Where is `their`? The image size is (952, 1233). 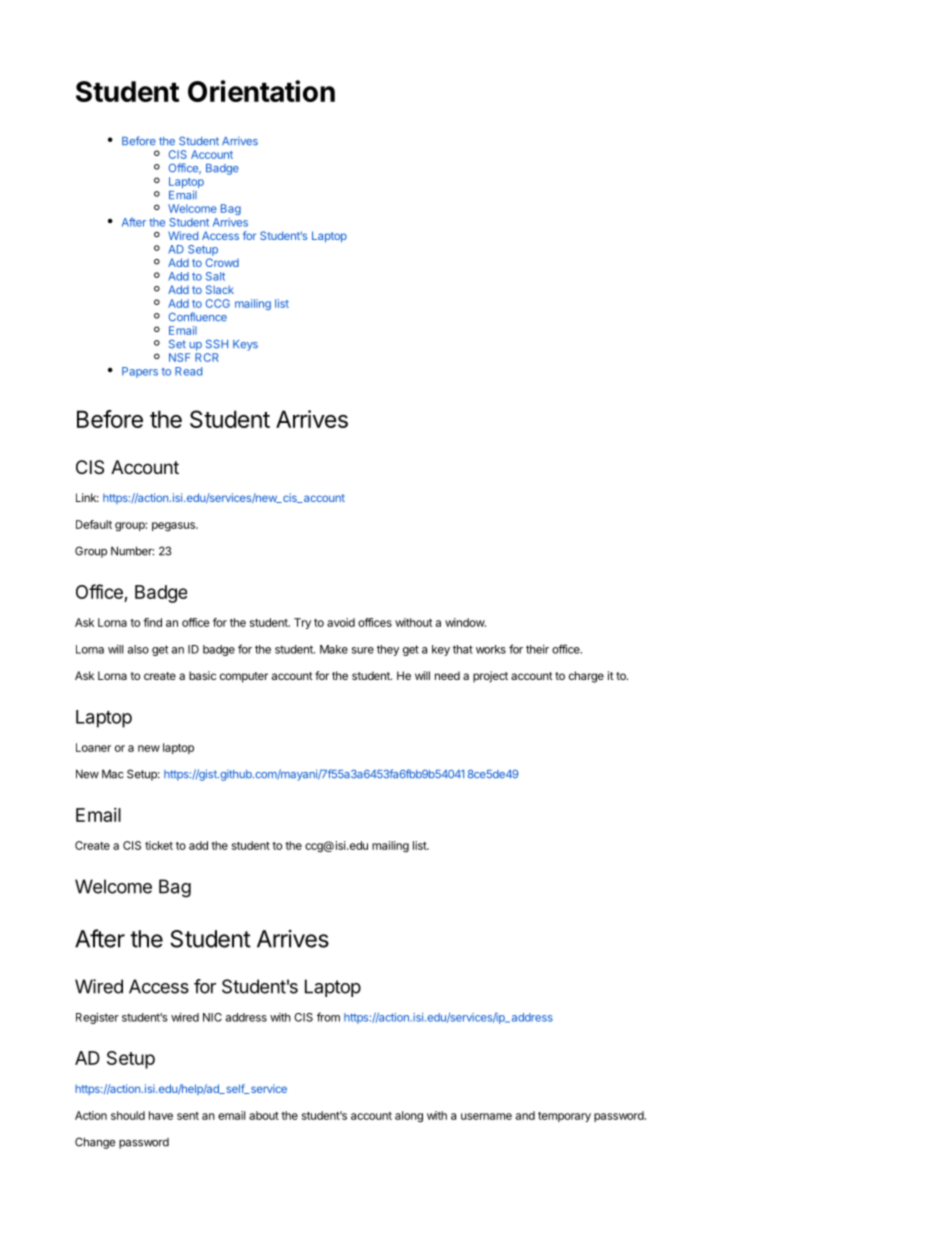
their is located at coordinates (537, 649).
